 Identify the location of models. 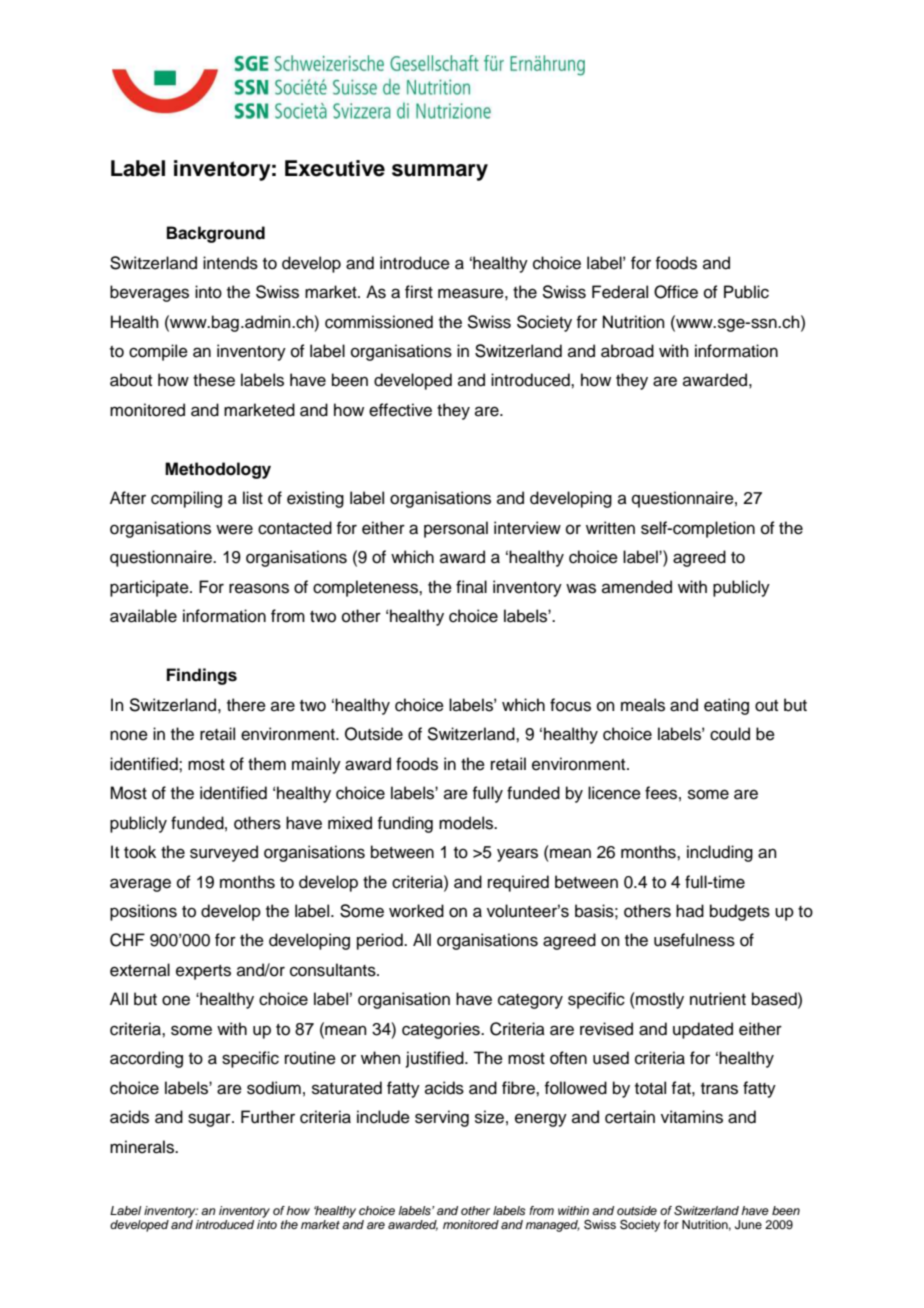
(467, 823).
